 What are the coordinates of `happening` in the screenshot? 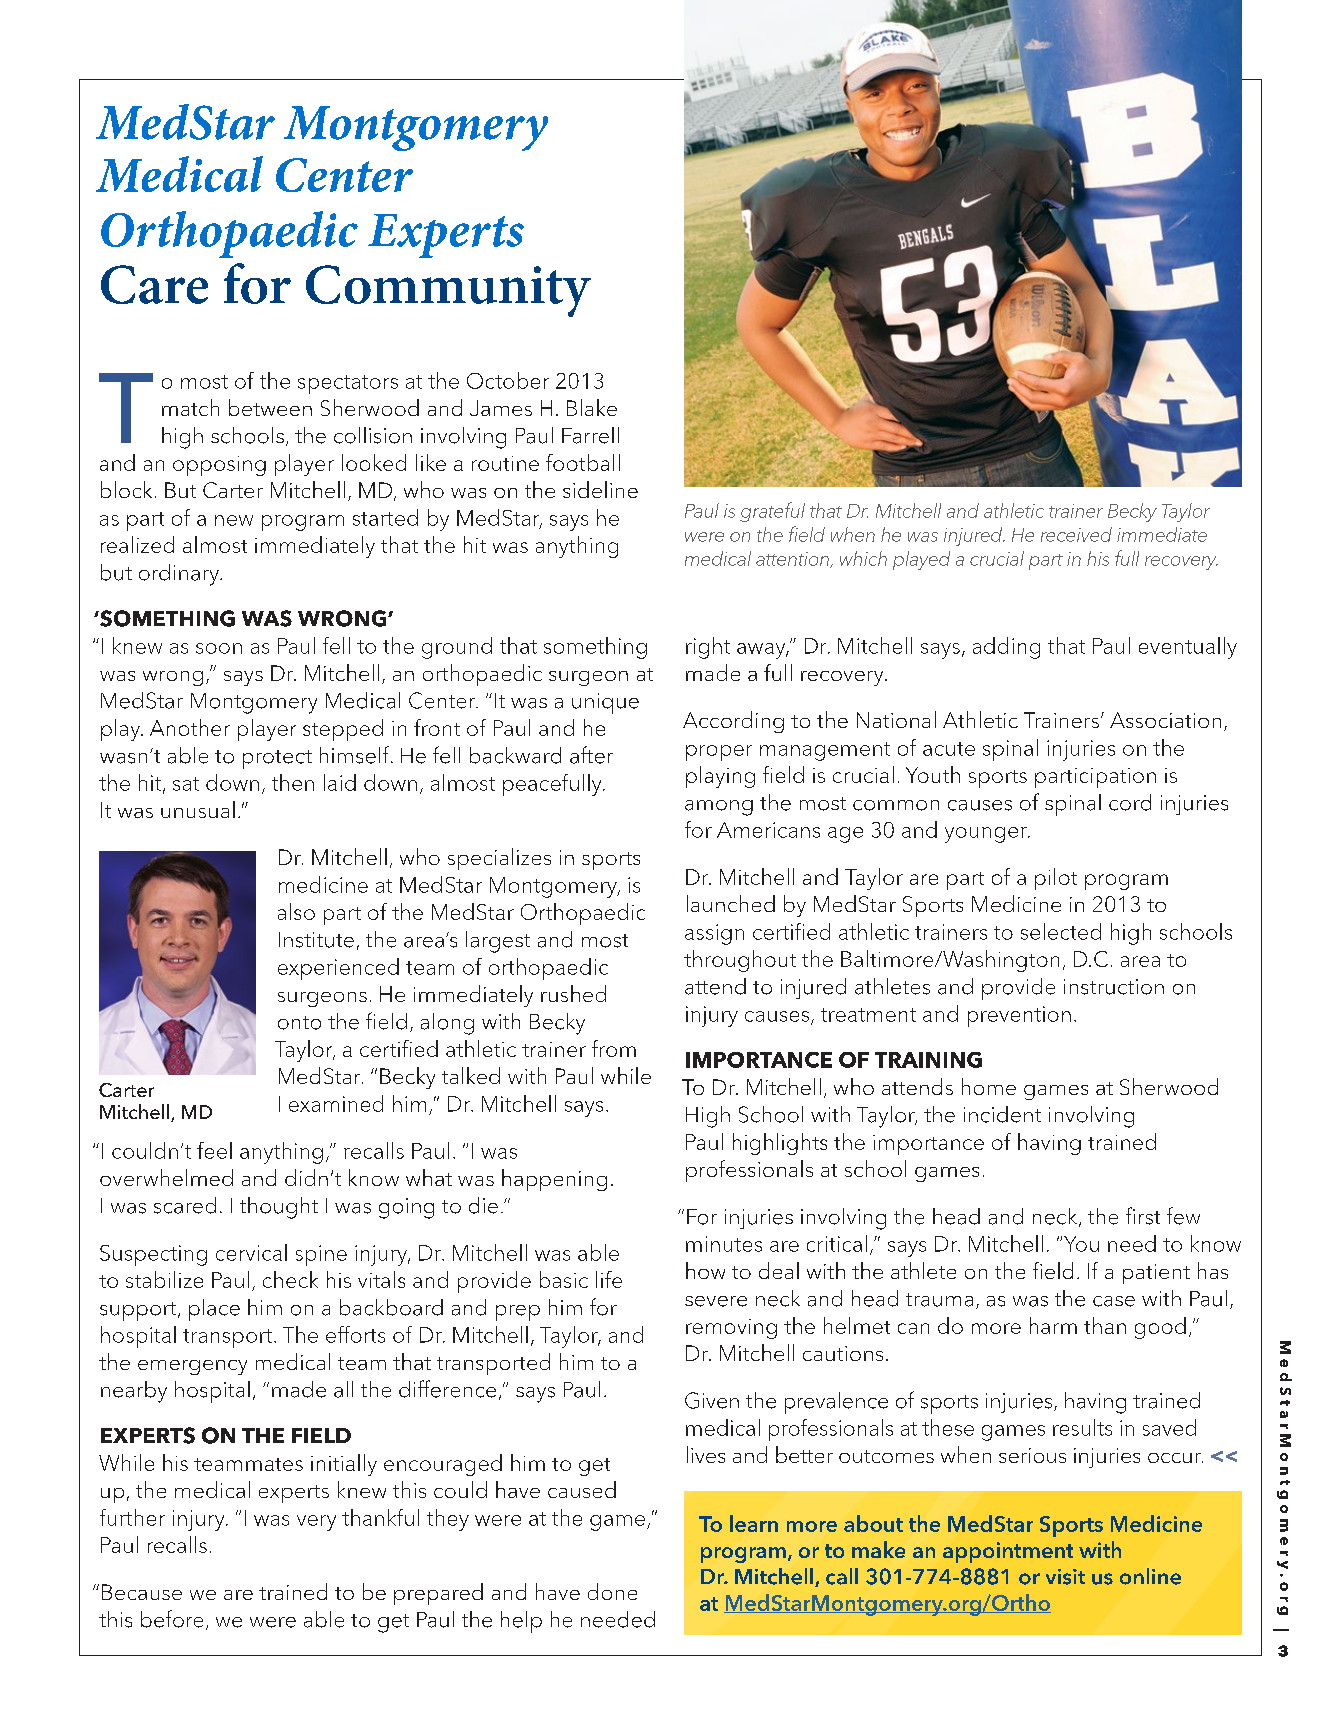 It's located at (554, 1180).
